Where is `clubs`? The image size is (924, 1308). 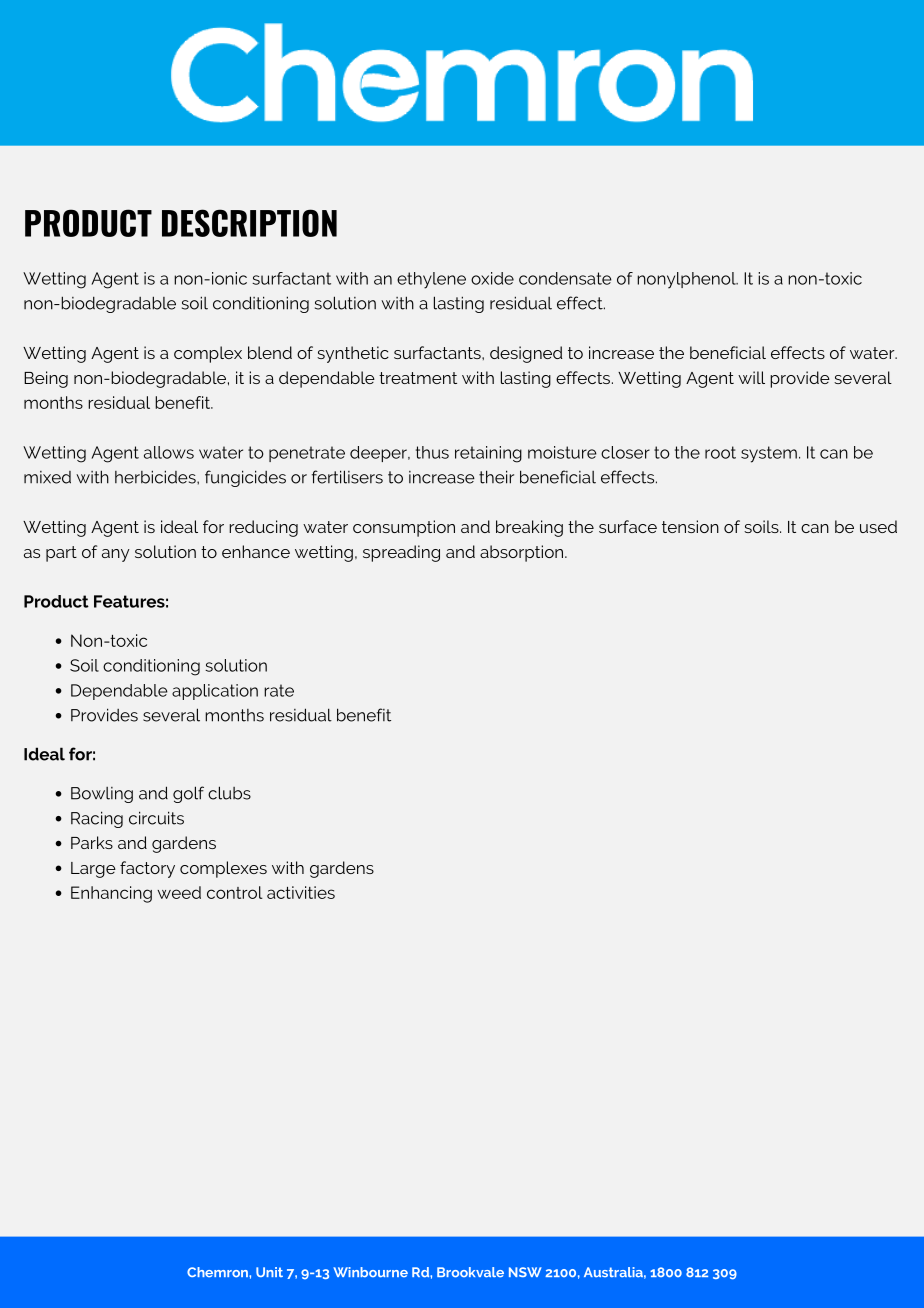
clubs is located at coordinates (229, 793).
